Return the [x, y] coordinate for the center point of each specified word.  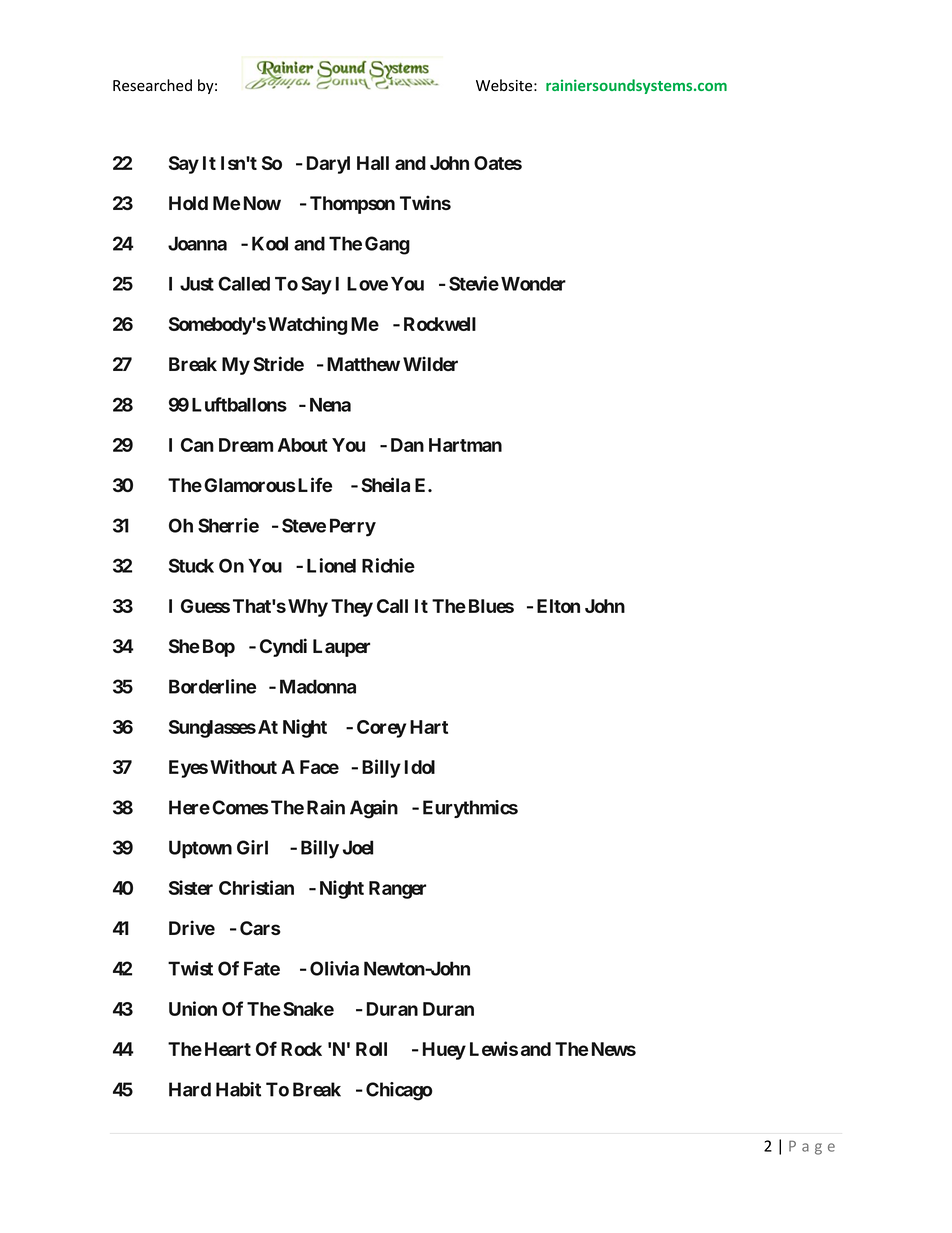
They [352, 608]
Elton [558, 606]
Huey [444, 1051]
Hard [190, 1089]
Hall [373, 163]
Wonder [533, 284]
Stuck [191, 565]
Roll [371, 1049]
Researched [152, 85]
